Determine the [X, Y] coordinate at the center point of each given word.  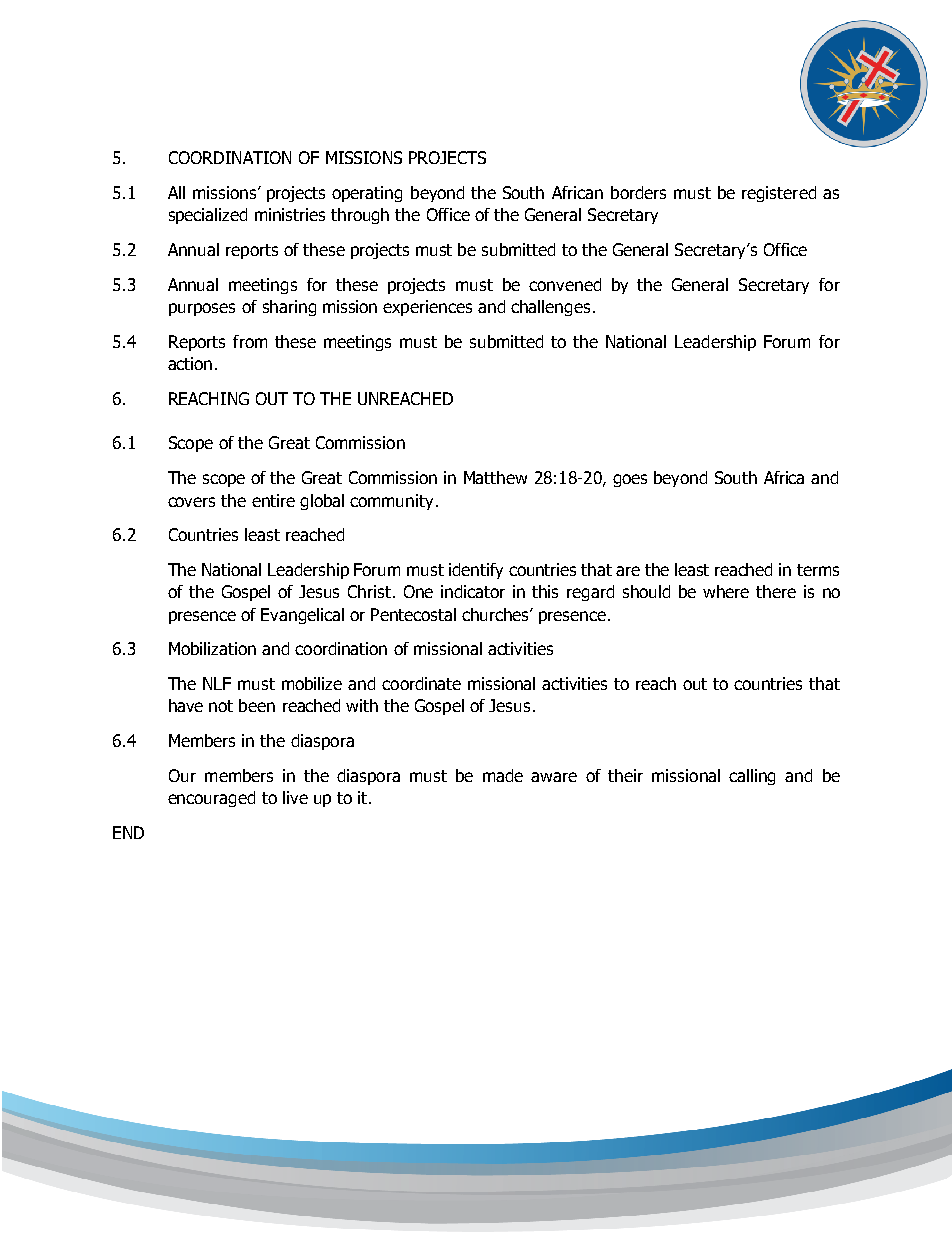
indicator [473, 591]
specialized [208, 216]
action [190, 363]
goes [630, 480]
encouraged [211, 799]
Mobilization [212, 648]
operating [367, 194]
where [726, 591]
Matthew [495, 477]
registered [779, 194]
